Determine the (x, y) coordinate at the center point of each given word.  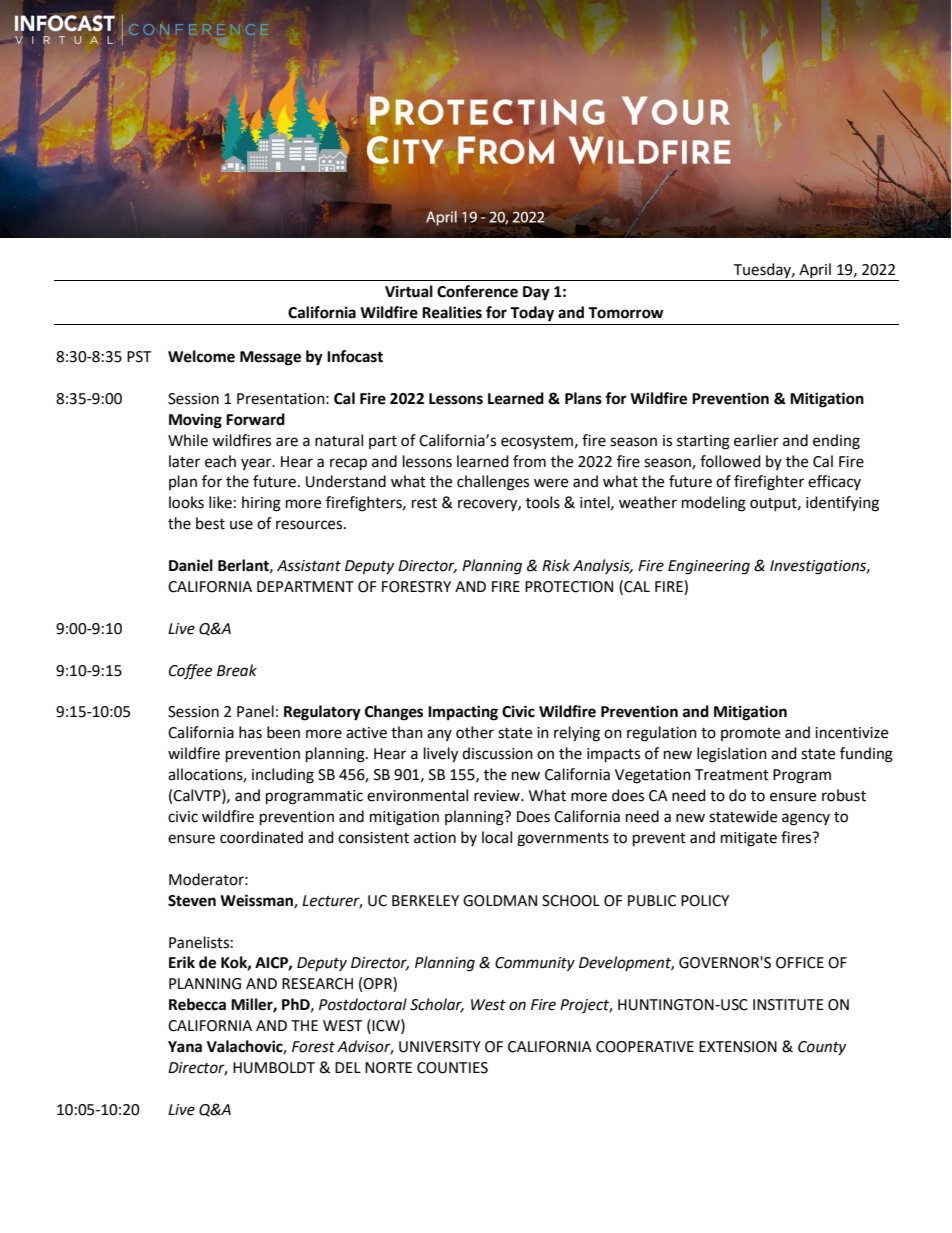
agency (806, 819)
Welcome (201, 356)
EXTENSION (738, 1047)
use (241, 525)
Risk (556, 565)
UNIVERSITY (440, 1047)
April (815, 272)
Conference (477, 291)
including (283, 776)
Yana (185, 1047)
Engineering (709, 567)
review (498, 796)
